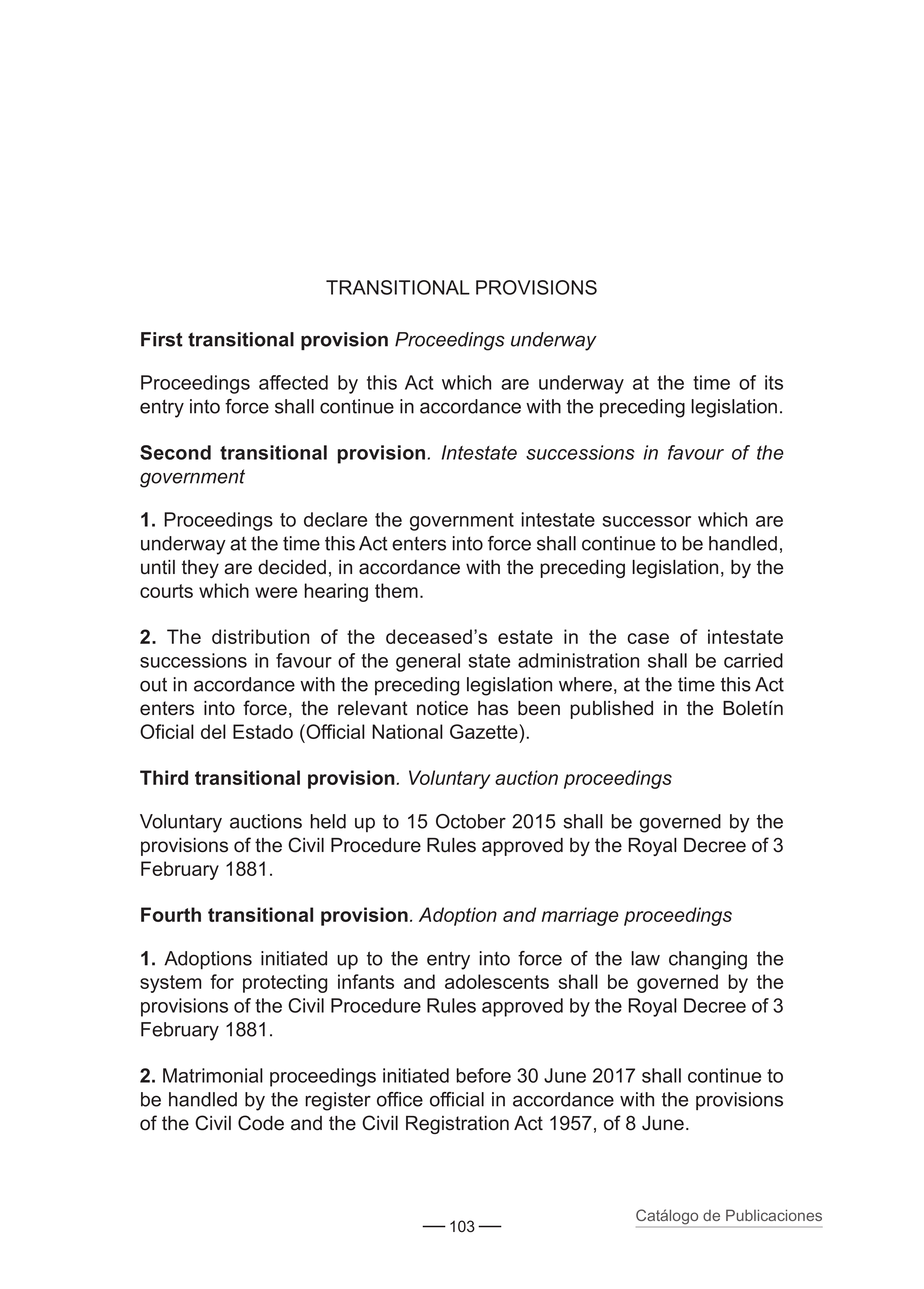 The image size is (924, 1289). Describe the element at coordinates (213, 1075) in the screenshot. I see `Matrimonial` at that location.
